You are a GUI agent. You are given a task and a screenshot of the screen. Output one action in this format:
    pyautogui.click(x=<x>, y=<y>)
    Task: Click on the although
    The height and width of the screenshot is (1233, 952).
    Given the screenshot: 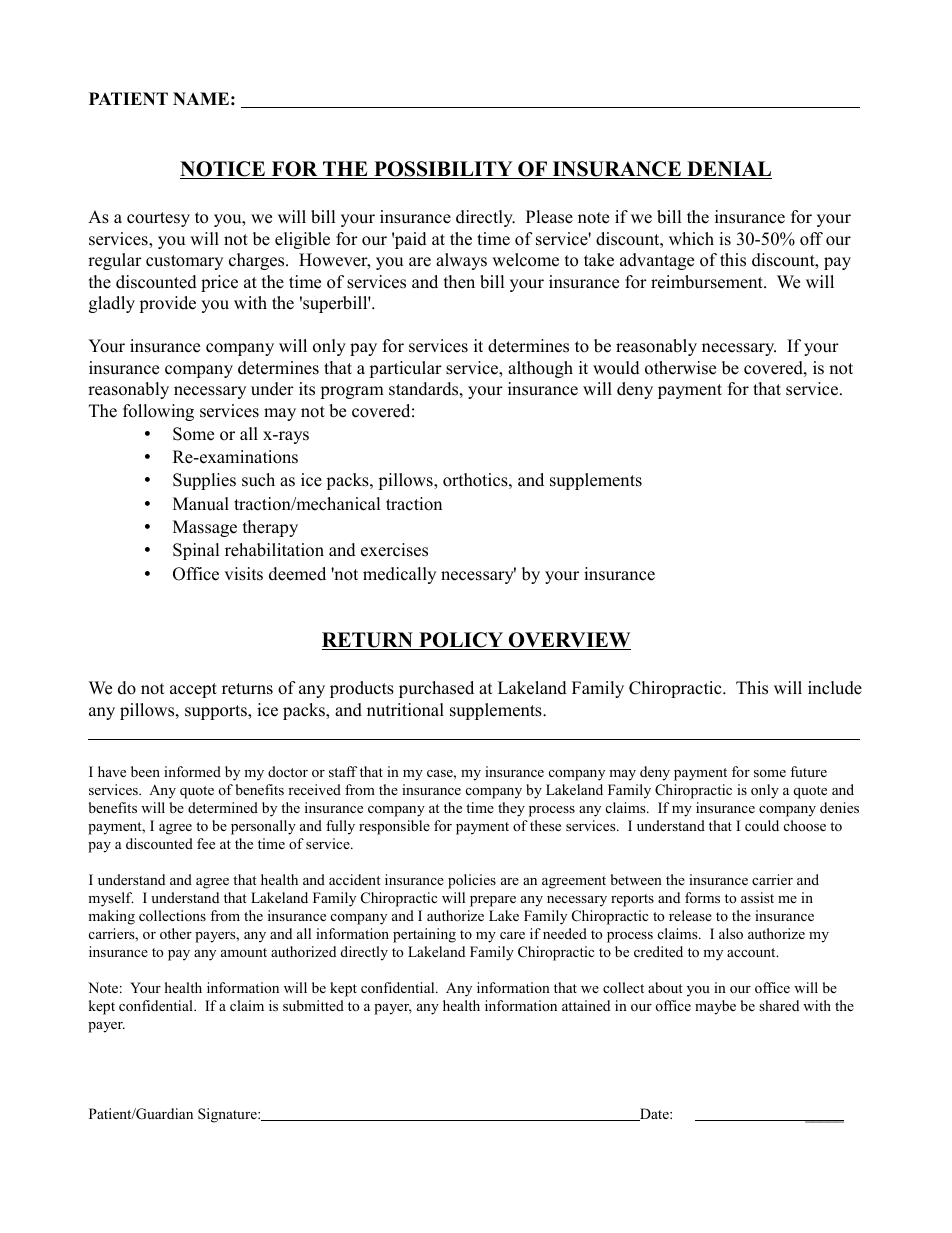 What is the action you would take?
    pyautogui.click(x=540, y=369)
